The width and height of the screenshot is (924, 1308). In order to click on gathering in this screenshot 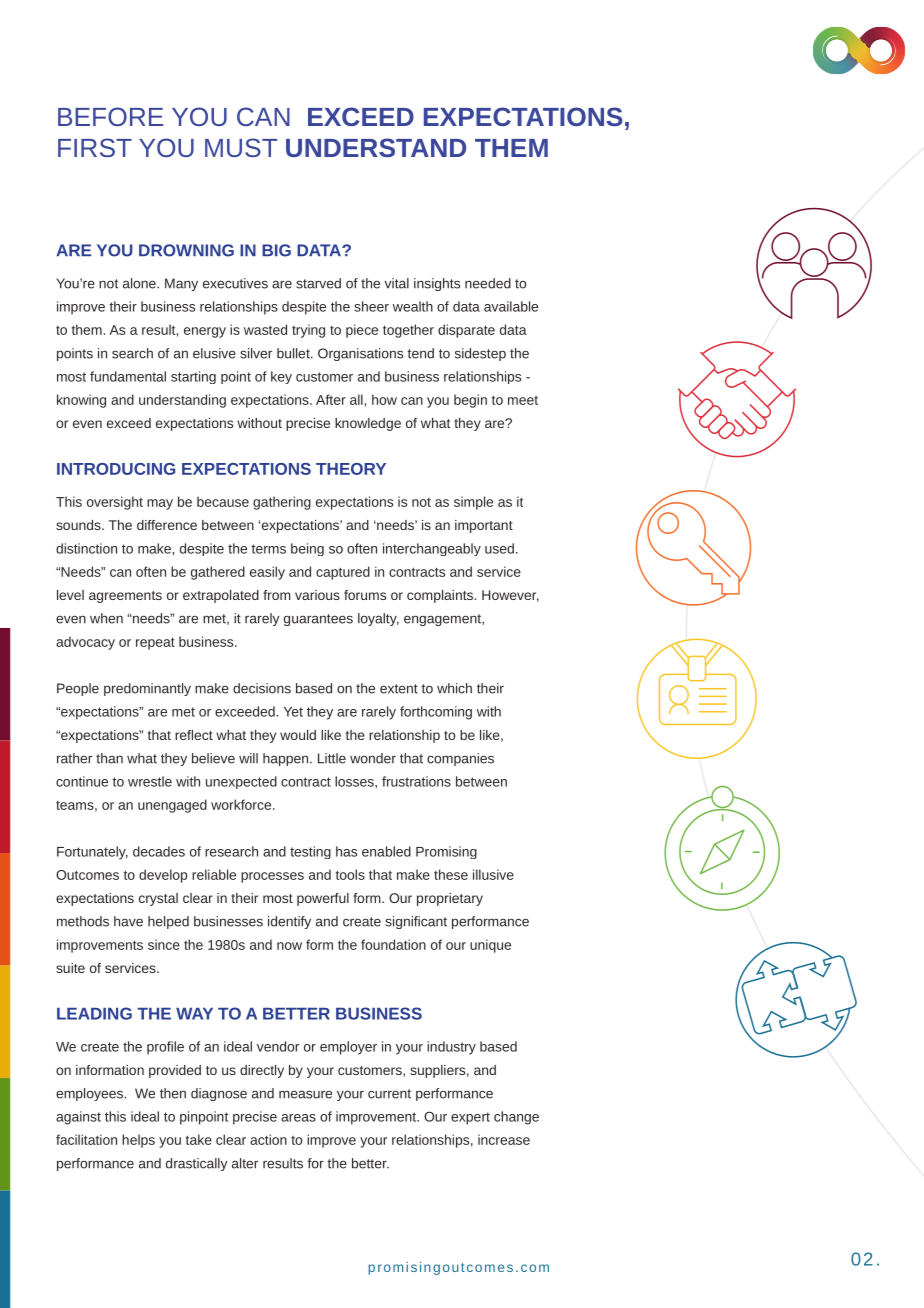, I will do `click(282, 503)`.
